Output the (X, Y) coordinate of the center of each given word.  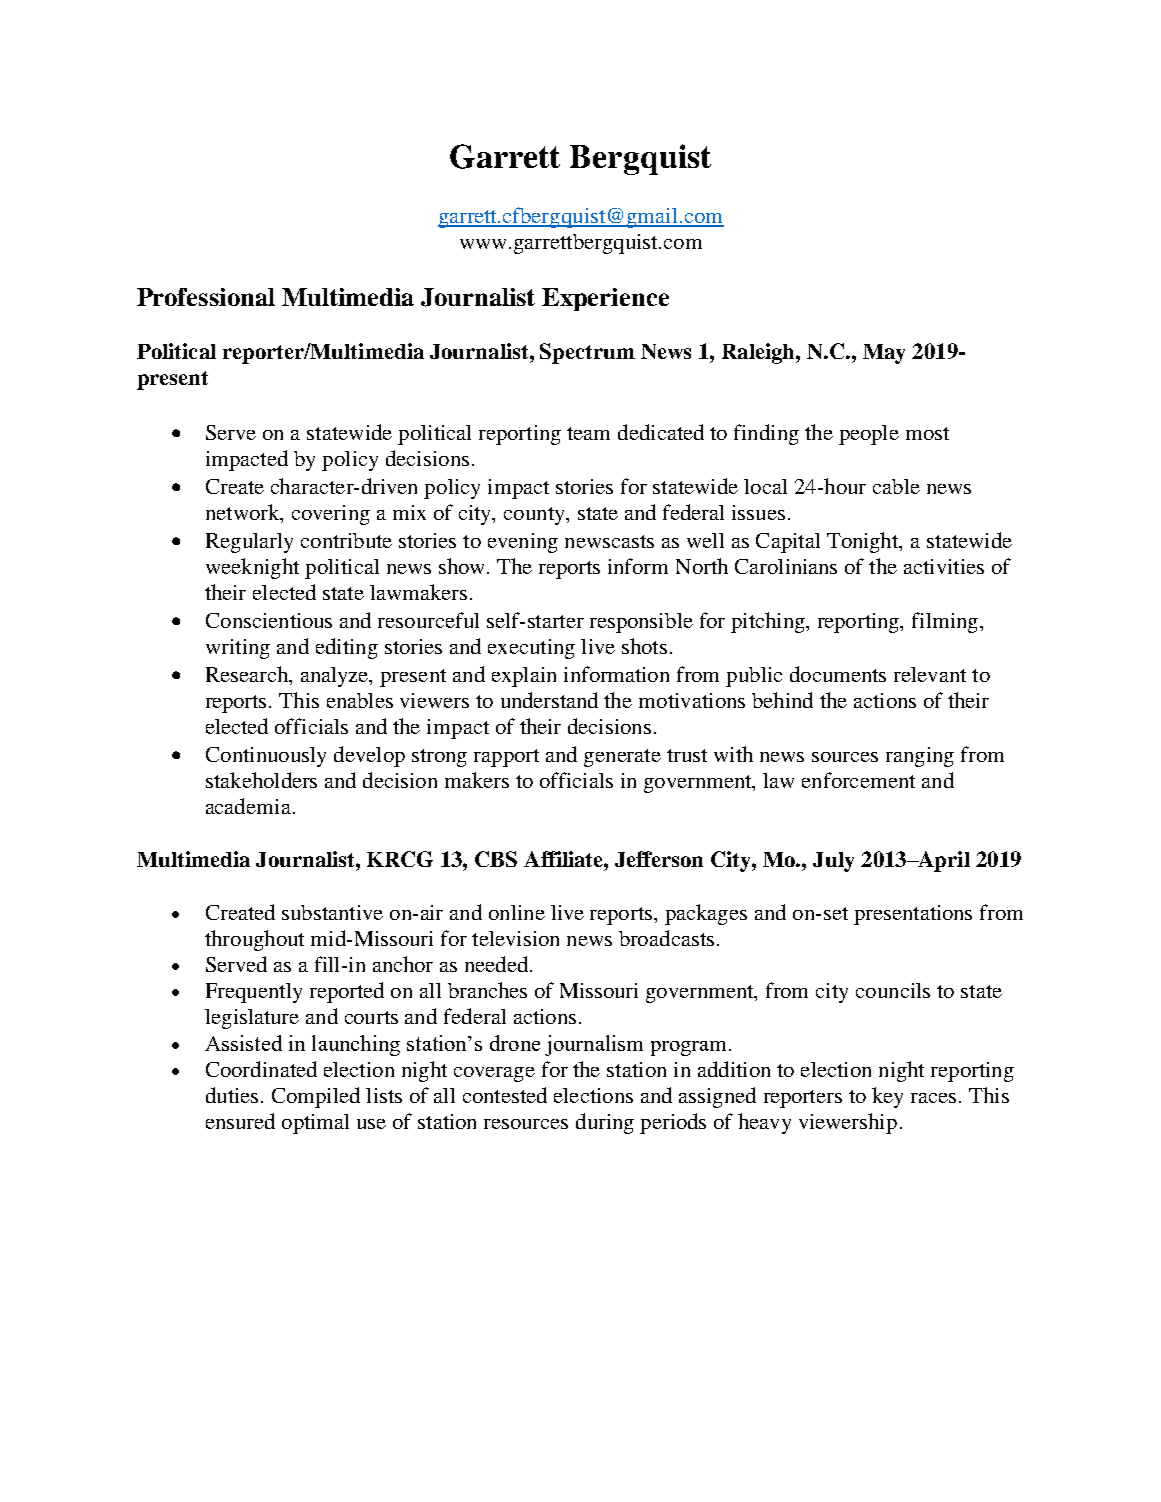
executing (531, 649)
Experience (605, 299)
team (588, 433)
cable (896, 486)
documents (838, 674)
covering (331, 515)
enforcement (858, 780)
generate (622, 758)
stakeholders (261, 780)
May (884, 354)
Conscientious (269, 620)
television (515, 938)
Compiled (316, 1097)
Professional (206, 297)
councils (893, 990)
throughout (254, 940)
